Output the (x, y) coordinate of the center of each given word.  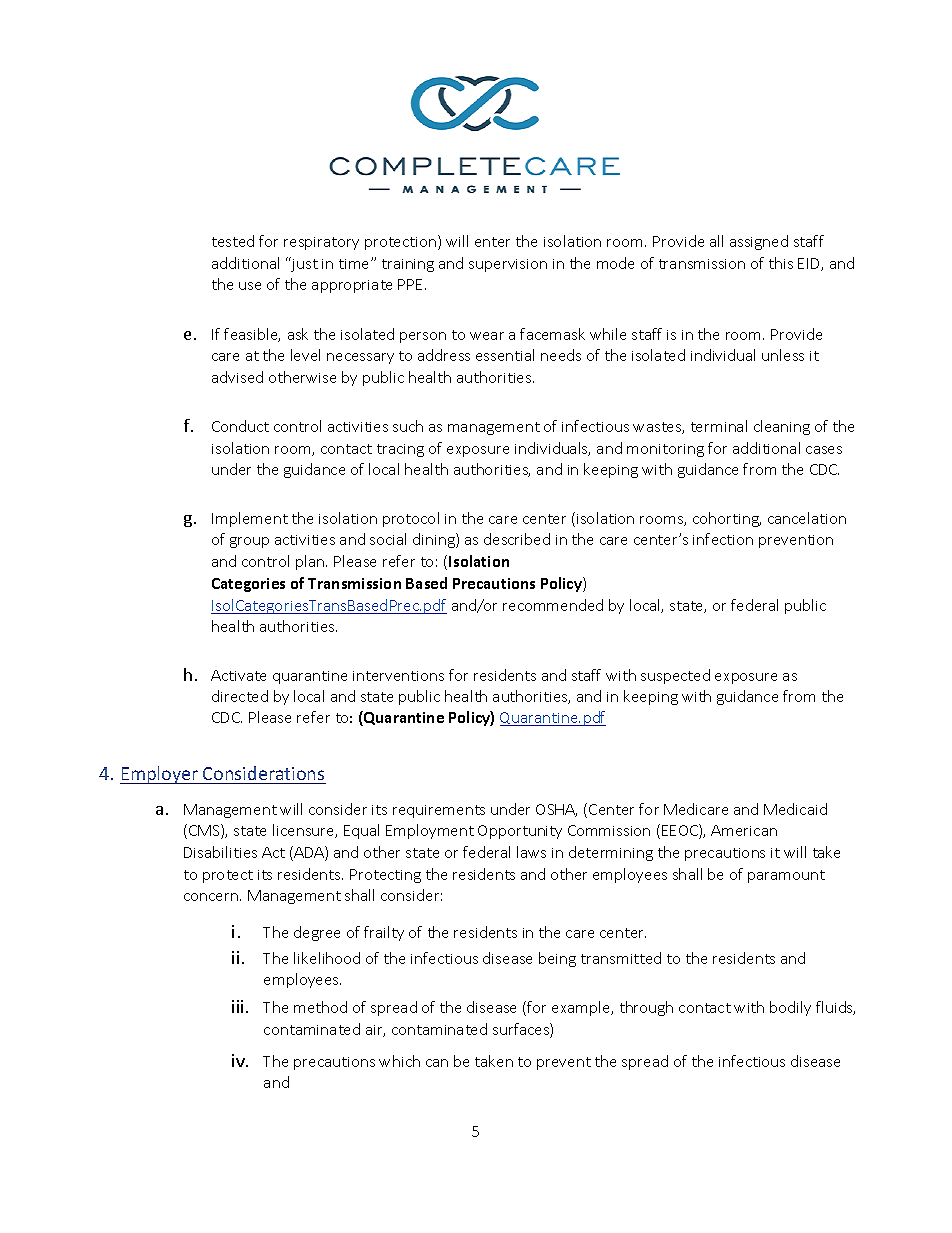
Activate (238, 675)
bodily (790, 1008)
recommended (553, 605)
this (781, 263)
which (399, 1061)
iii (237, 1006)
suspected (675, 676)
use (250, 286)
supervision (508, 265)
